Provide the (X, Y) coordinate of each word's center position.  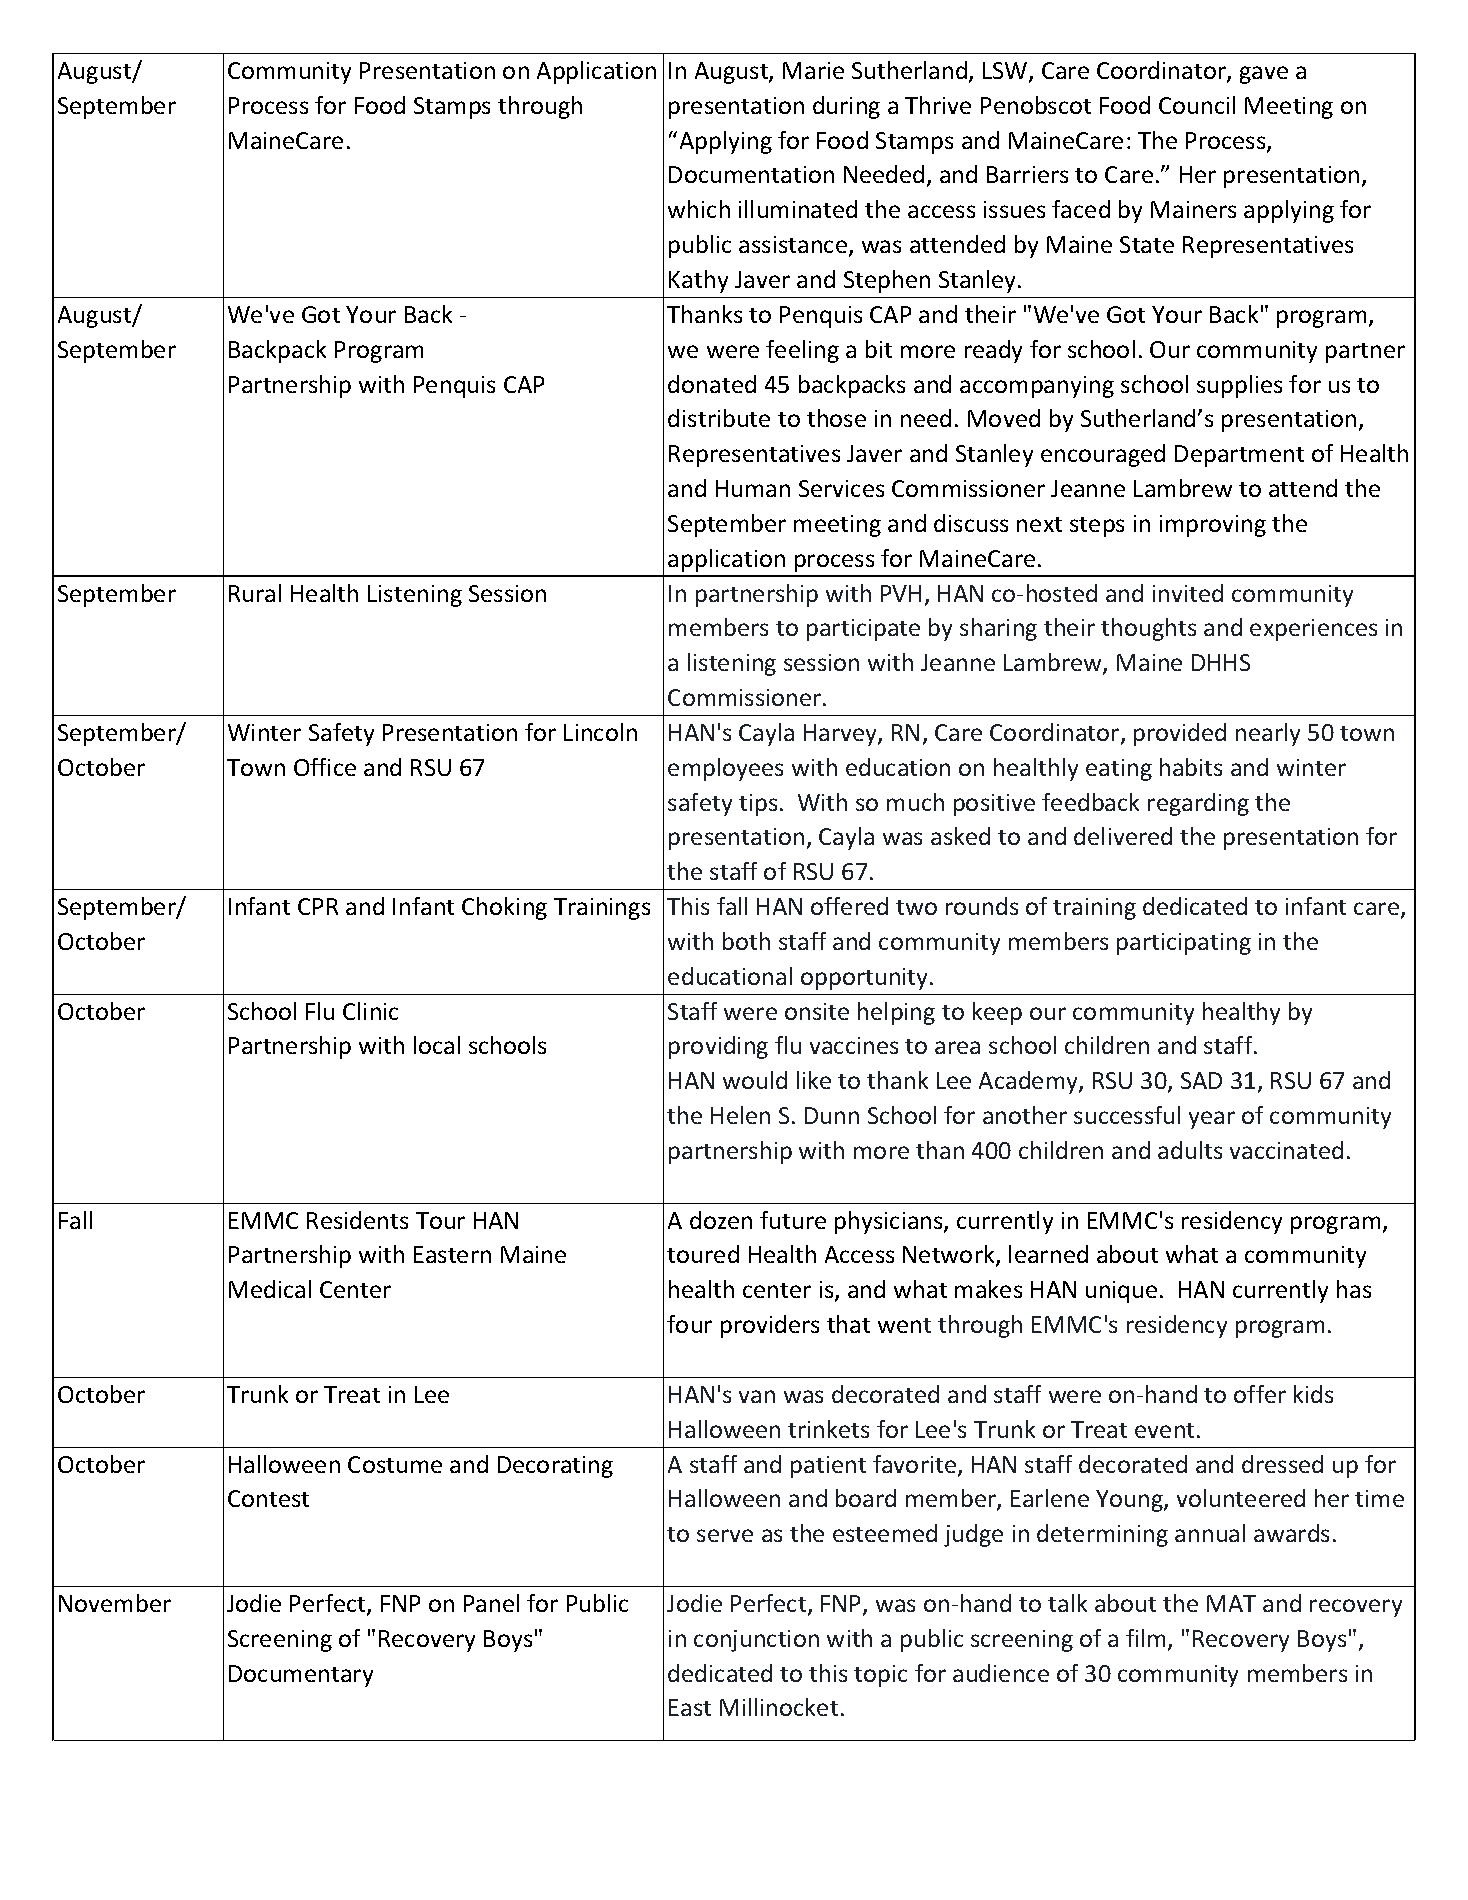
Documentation (751, 174)
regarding (1198, 804)
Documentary (301, 1676)
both (746, 941)
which (699, 209)
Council (1197, 105)
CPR (318, 906)
